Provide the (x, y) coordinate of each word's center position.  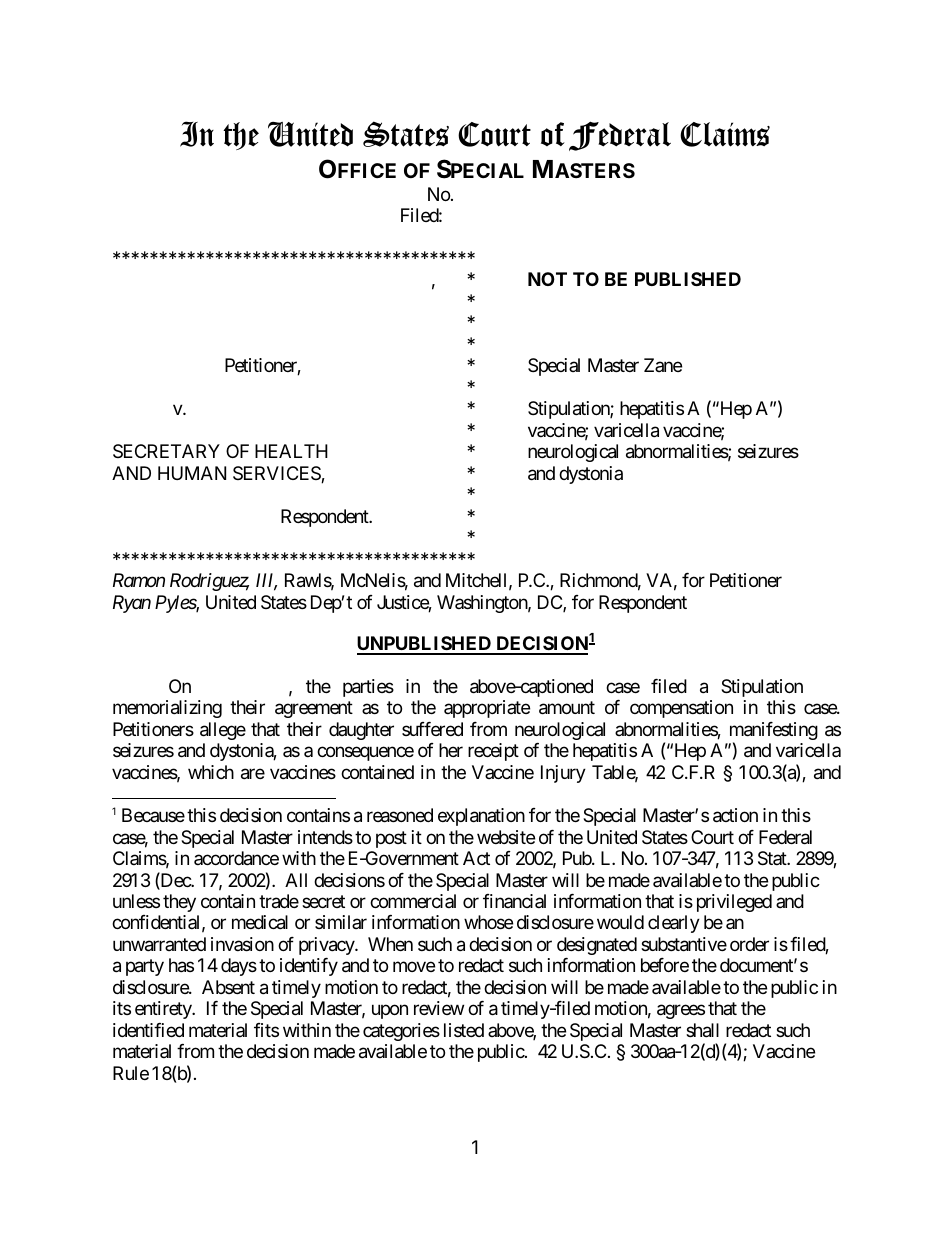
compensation (681, 709)
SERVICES (277, 474)
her (451, 750)
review (439, 1008)
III (266, 581)
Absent (228, 987)
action (735, 815)
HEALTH (291, 451)
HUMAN (192, 473)
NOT (547, 279)
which (211, 772)
